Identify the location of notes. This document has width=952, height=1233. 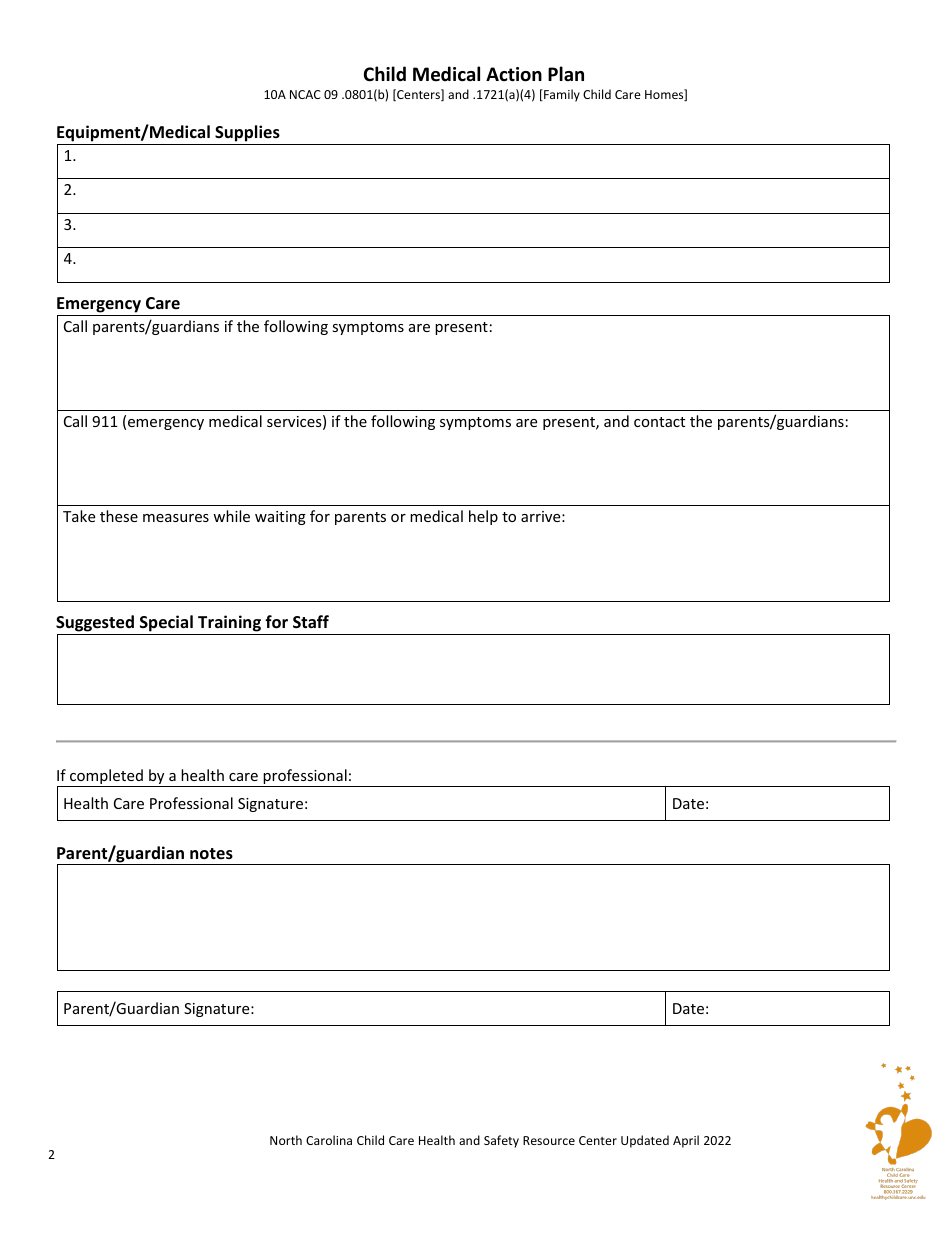
(211, 854).
